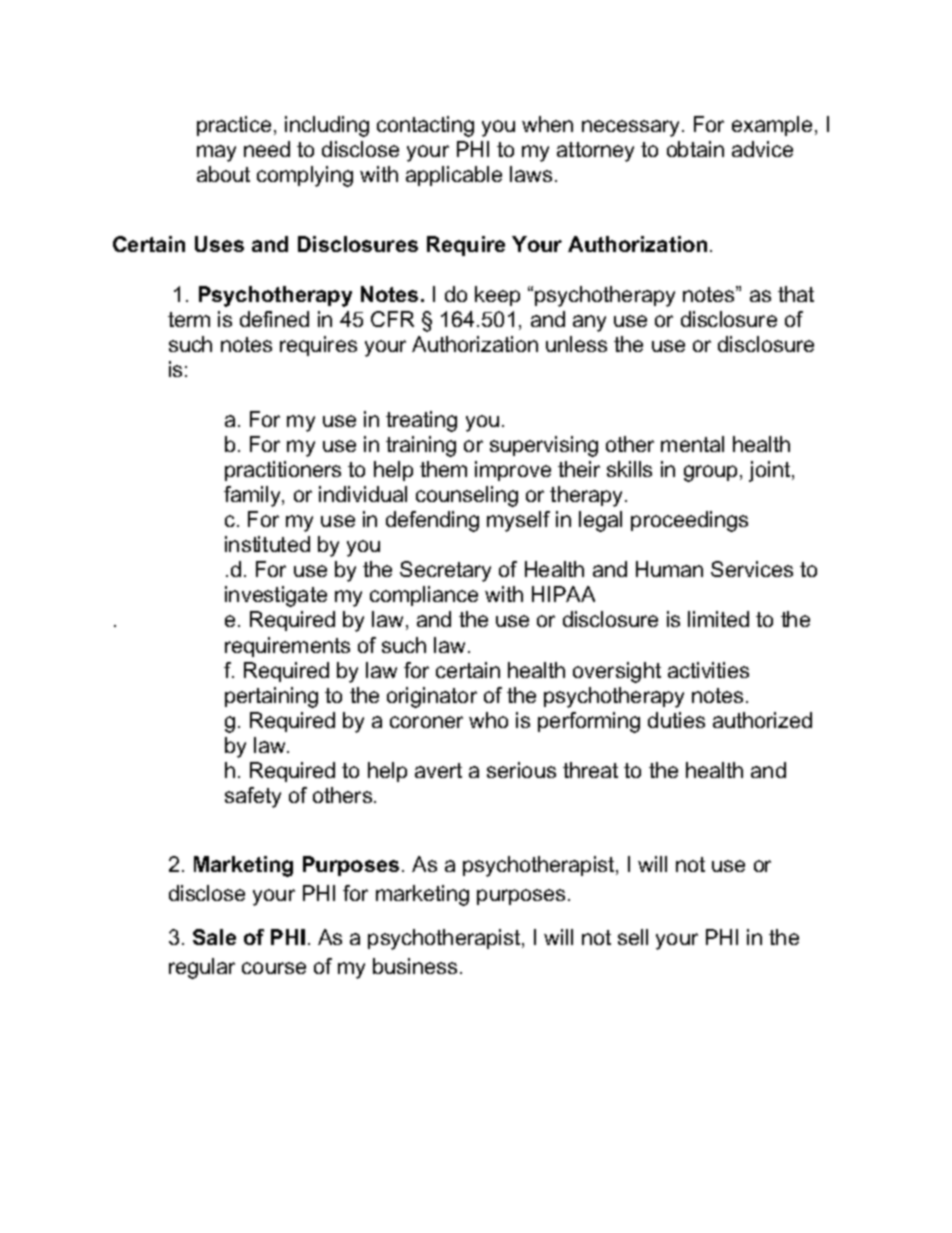 The height and width of the image is (1233, 952). I want to click on Services, so click(752, 569).
